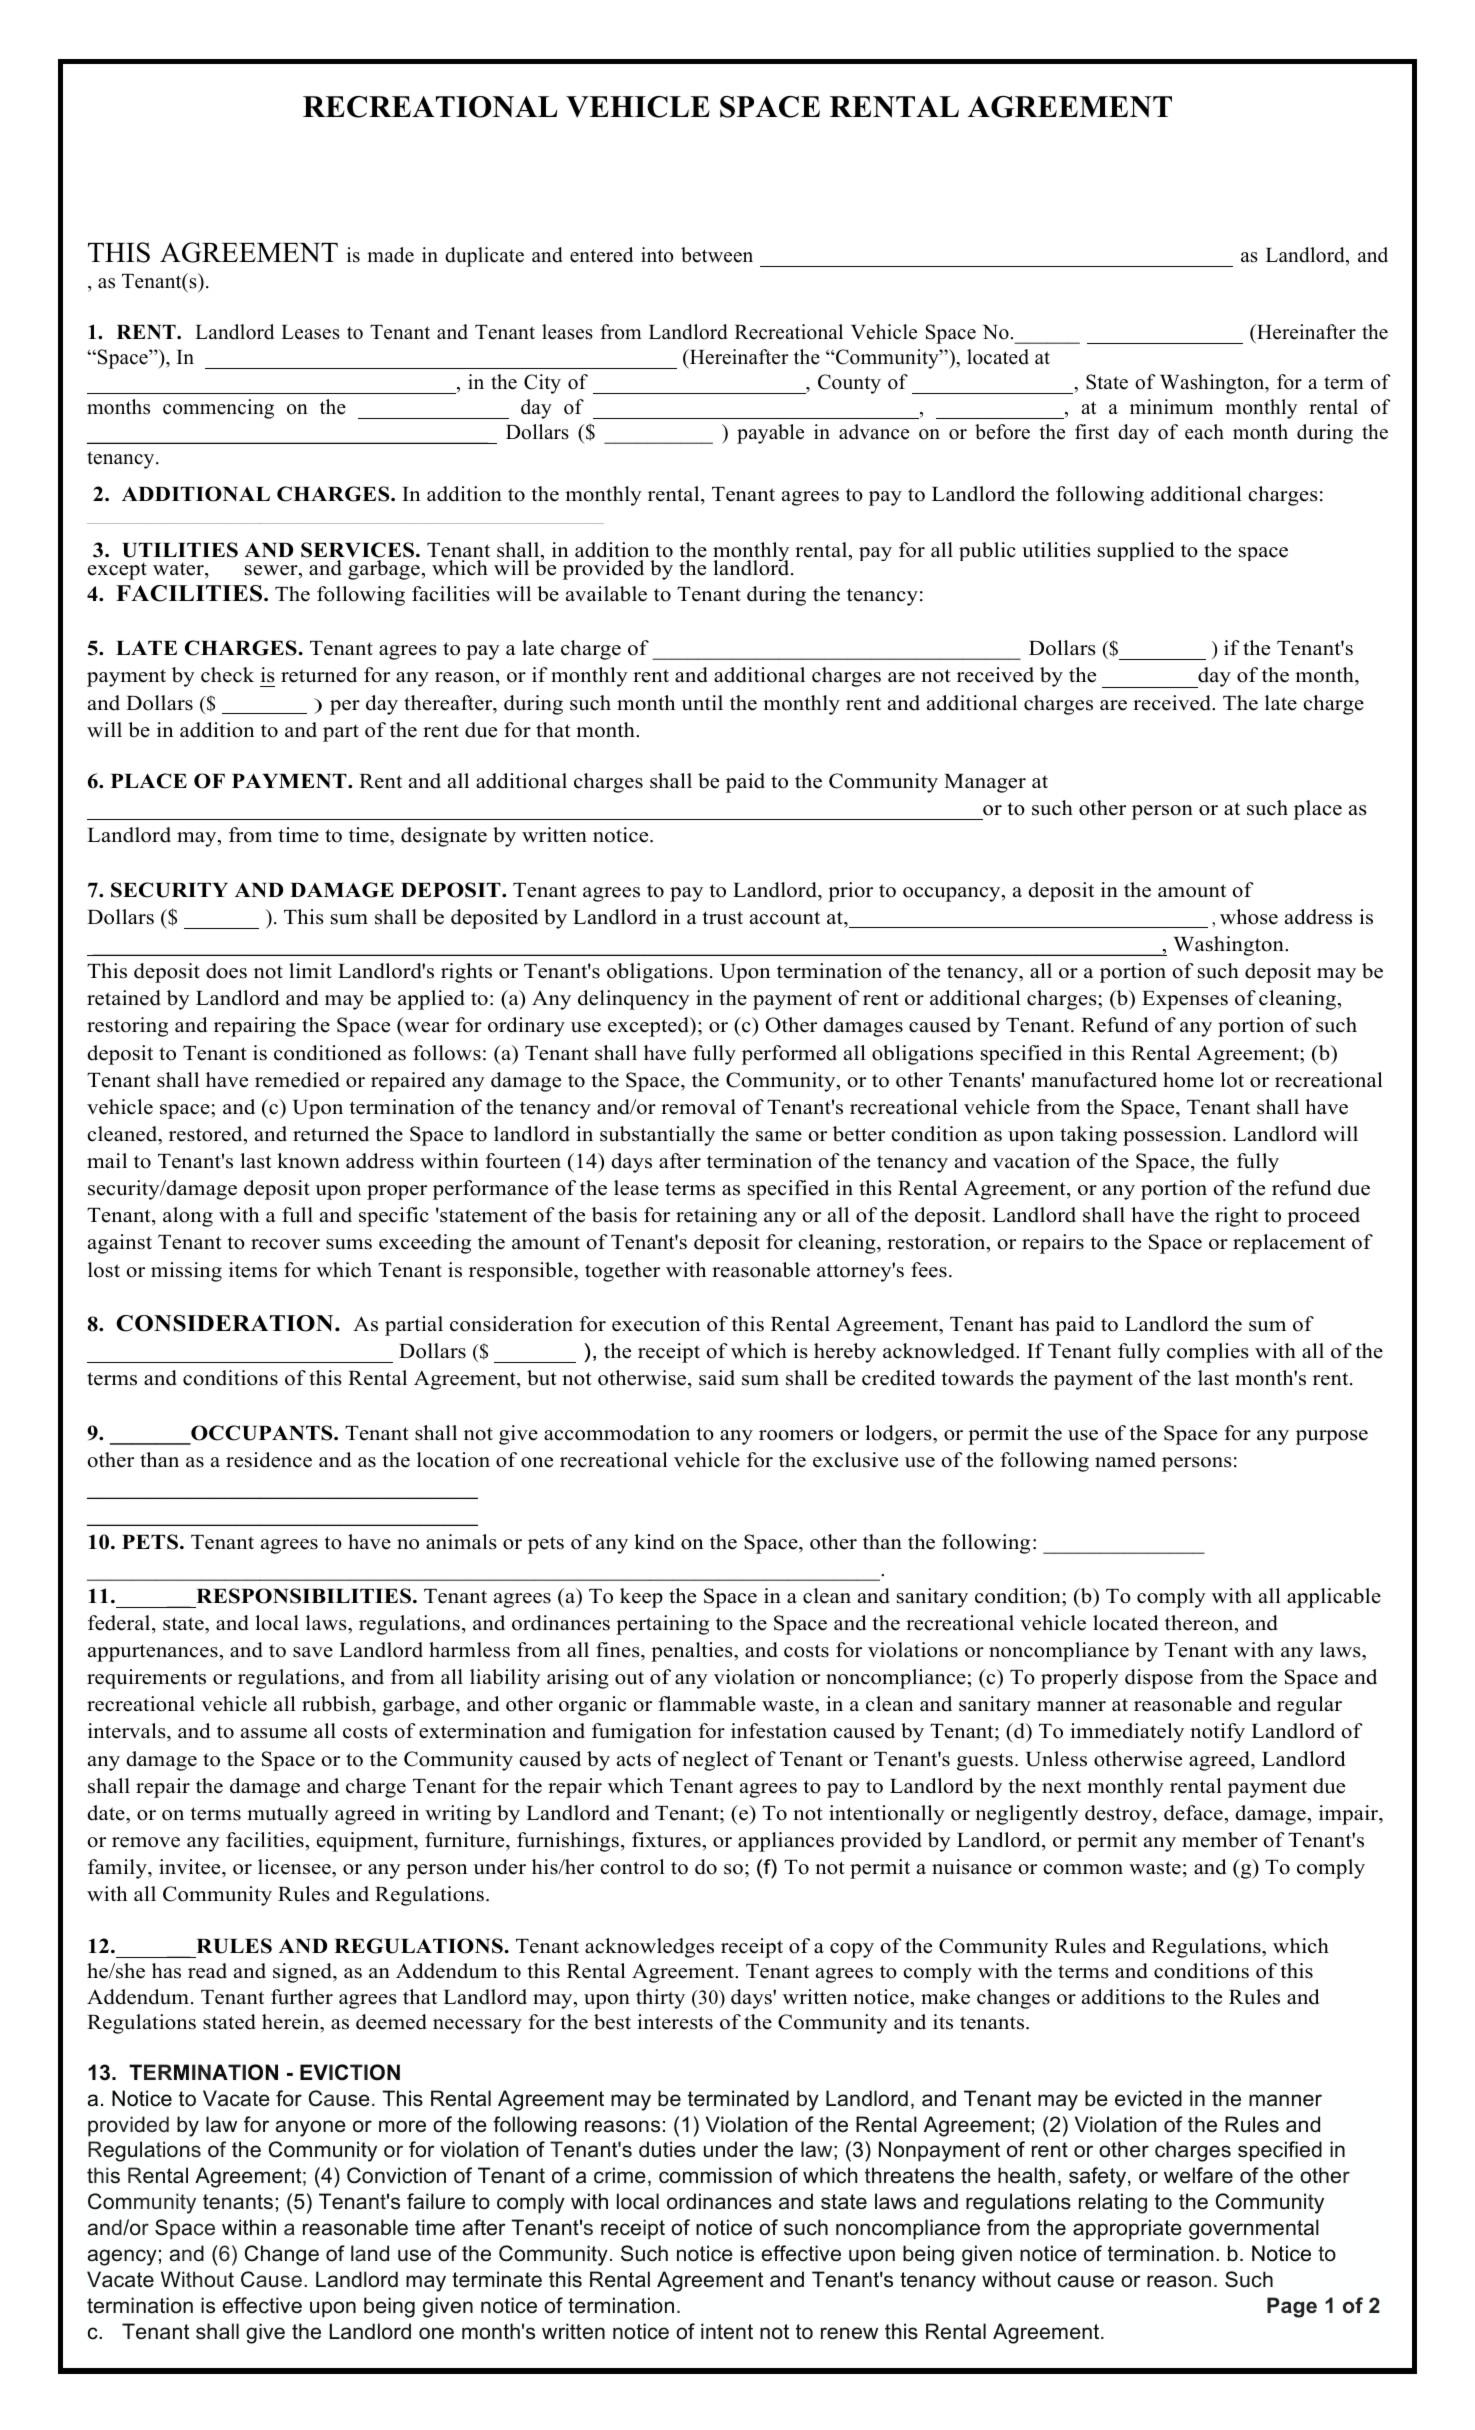  I want to click on minimum, so click(1171, 407).
